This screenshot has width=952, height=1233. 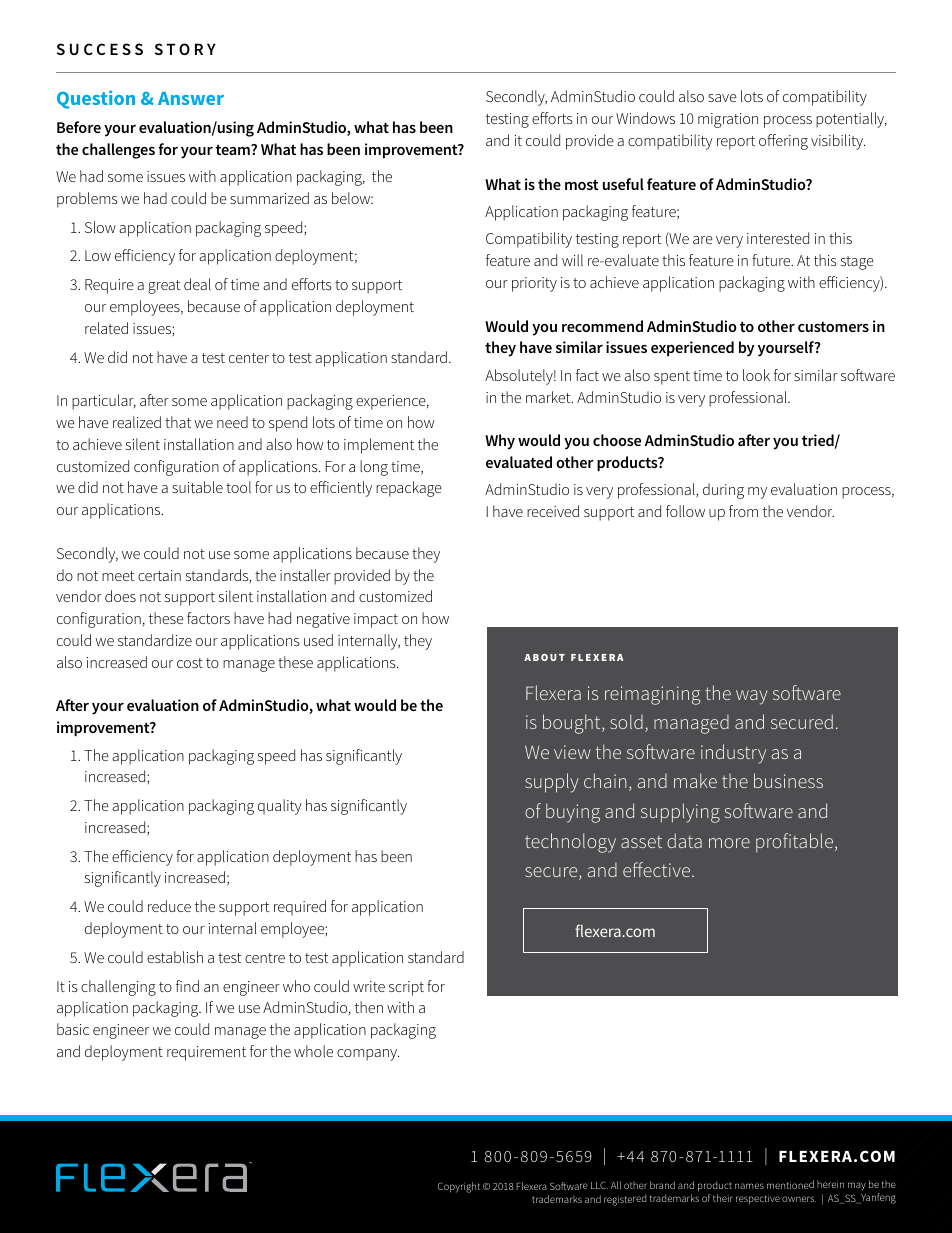 What do you see at coordinates (73, 1029) in the screenshot?
I see `basic` at bounding box center [73, 1029].
